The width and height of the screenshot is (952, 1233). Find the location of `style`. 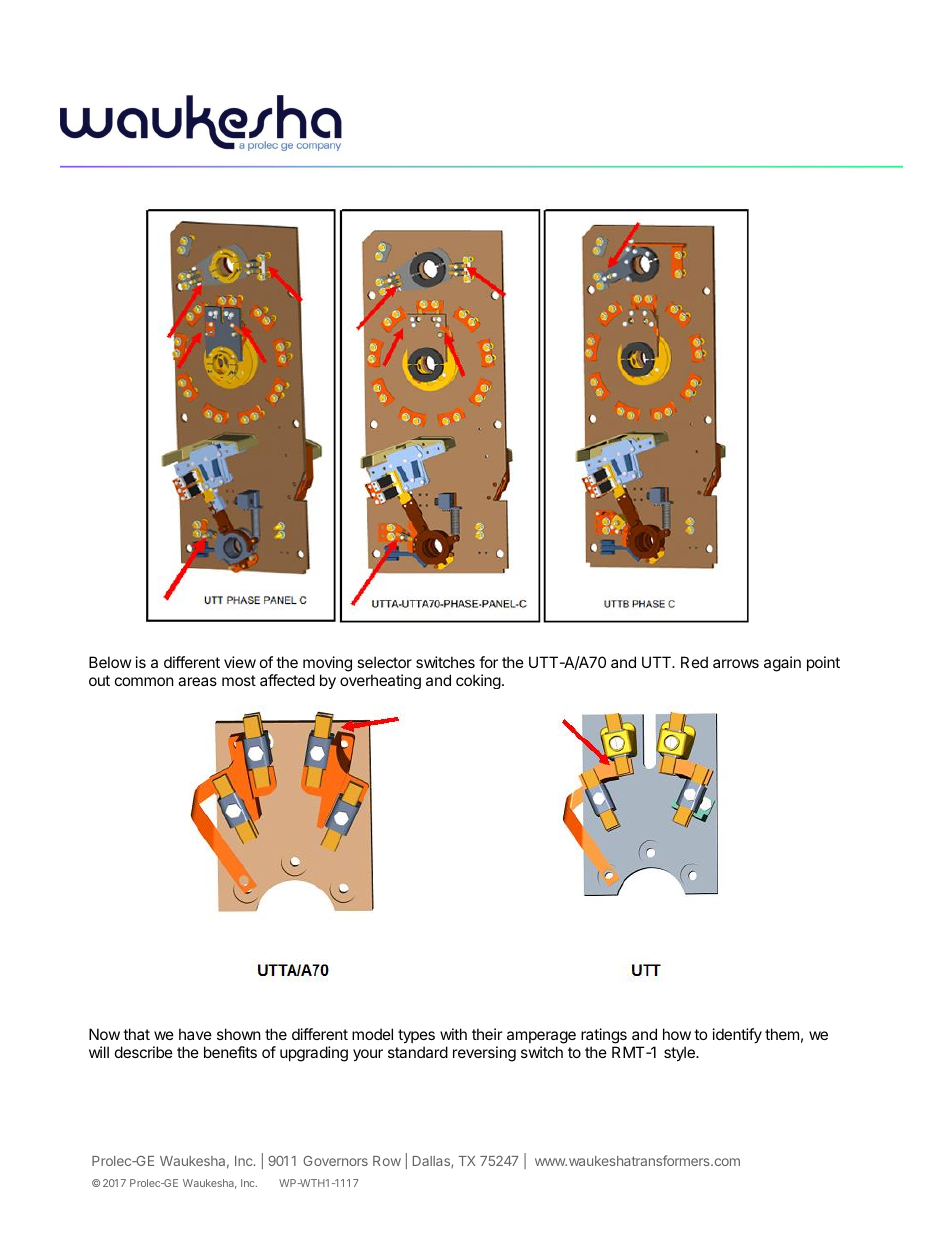

style is located at coordinates (680, 1053).
